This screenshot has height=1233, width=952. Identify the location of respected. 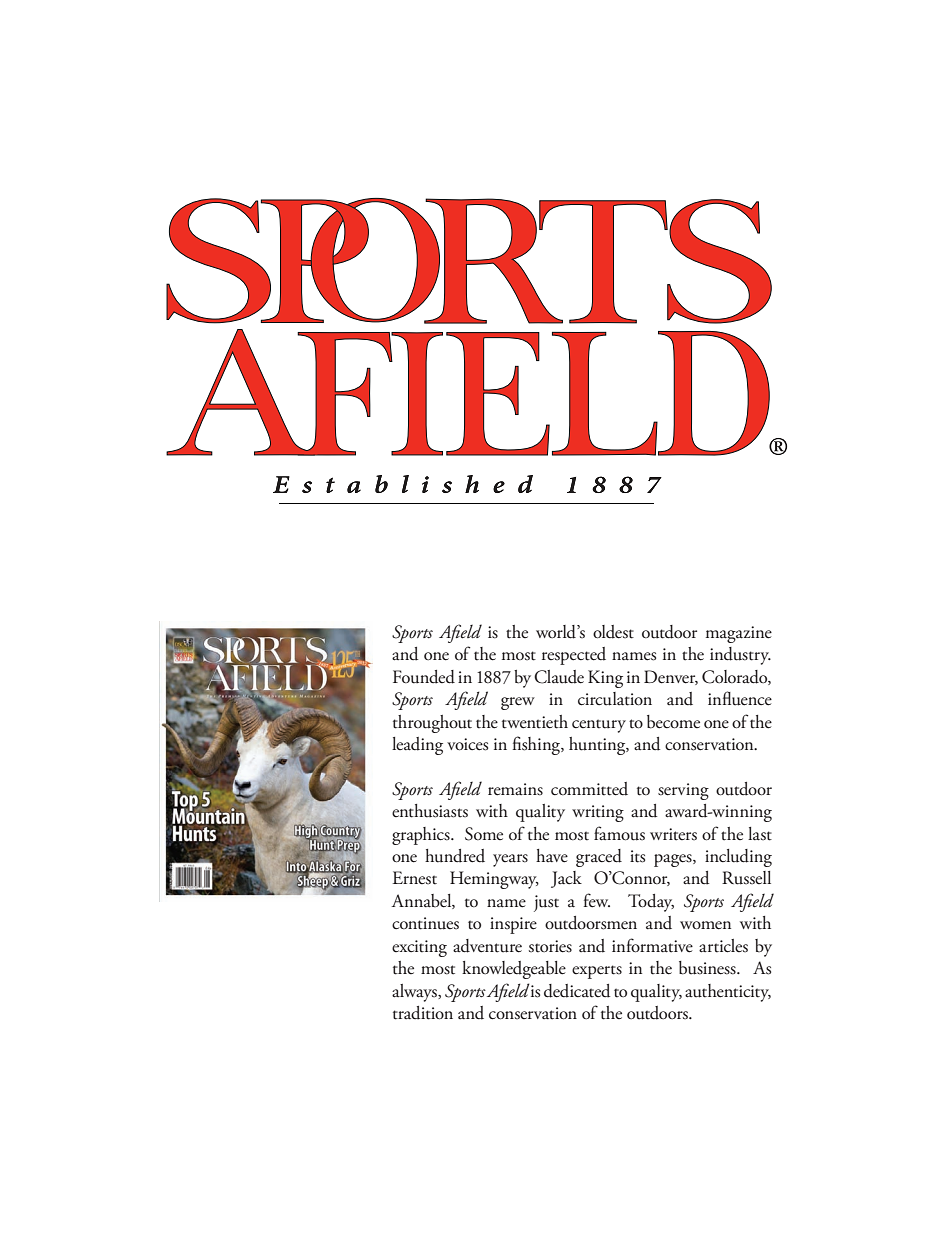
(574, 656).
